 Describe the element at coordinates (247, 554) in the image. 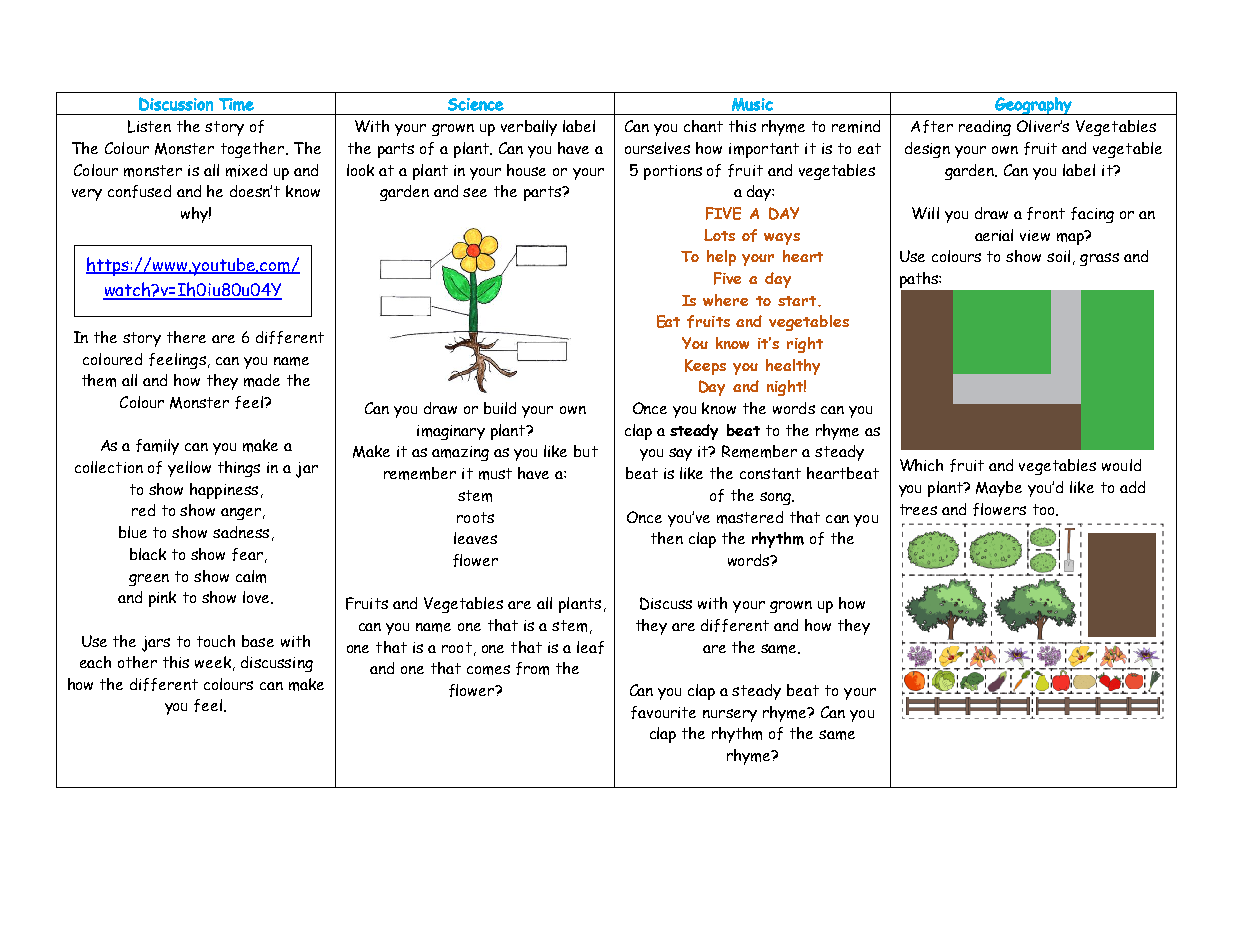

I see `fear` at that location.
